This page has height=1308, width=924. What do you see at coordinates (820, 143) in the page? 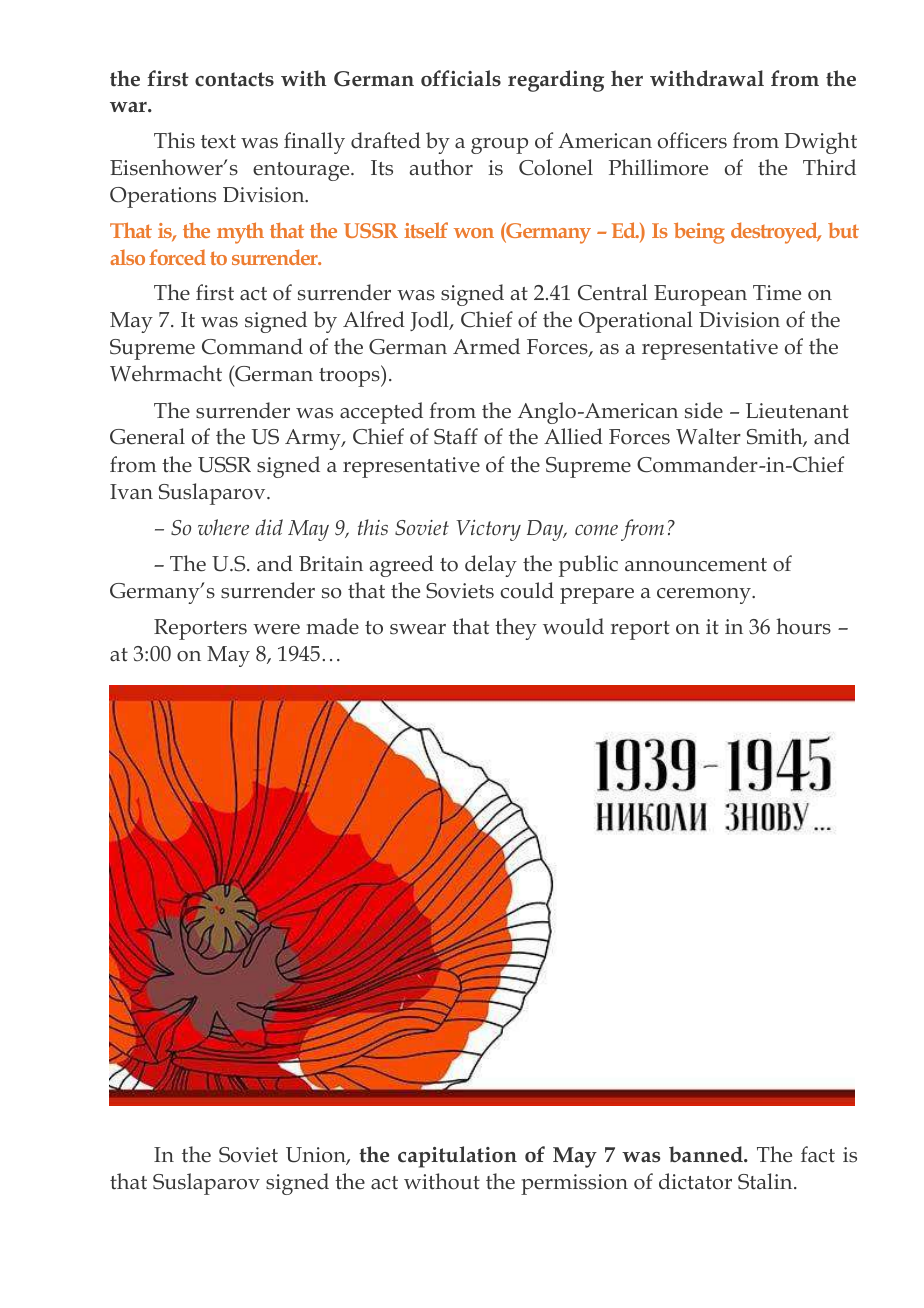
I see `Dwight` at bounding box center [820, 143].
